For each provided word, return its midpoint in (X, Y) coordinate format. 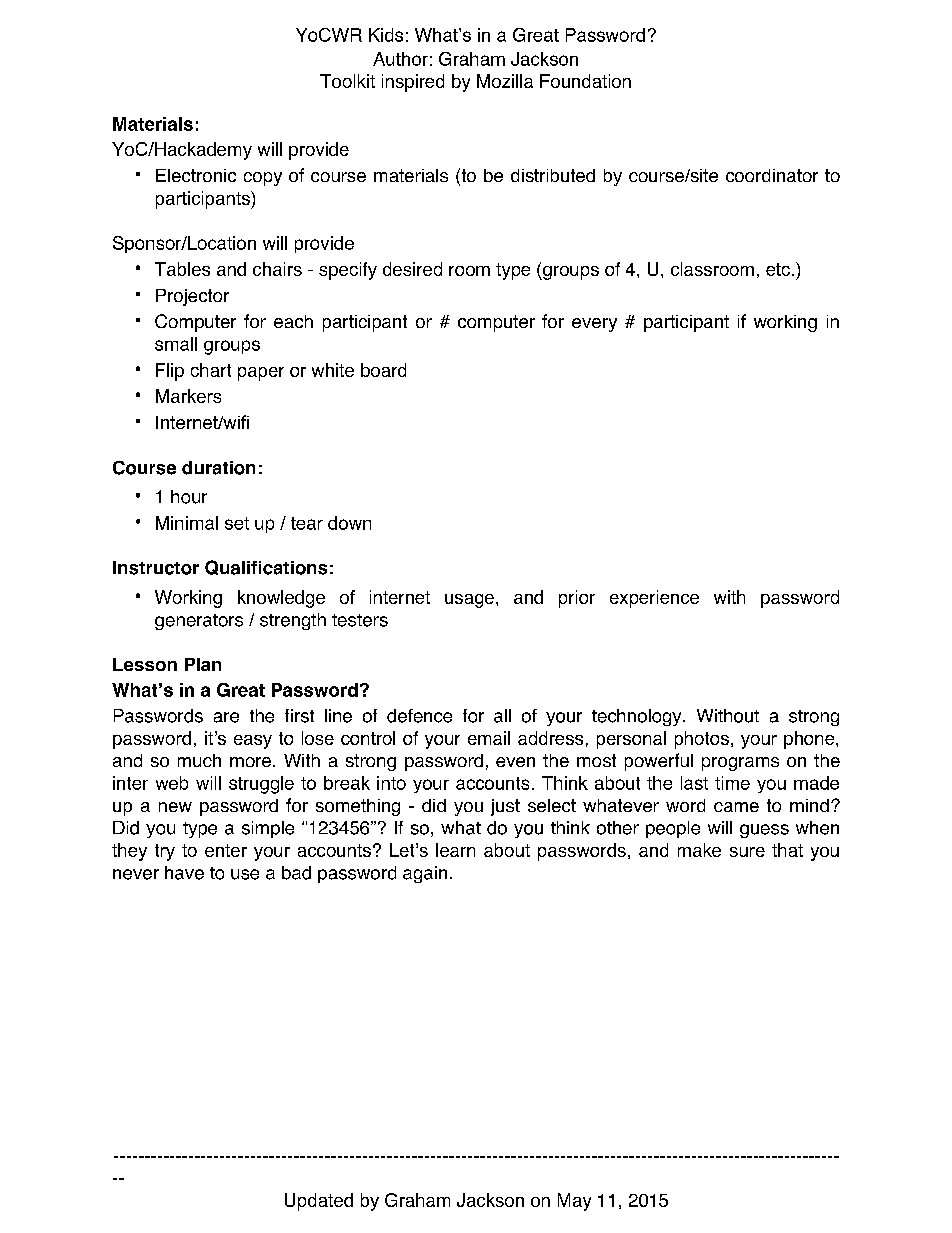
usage (469, 601)
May (574, 1202)
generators (199, 622)
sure (747, 852)
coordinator (772, 175)
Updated (319, 1202)
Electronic (196, 175)
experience (654, 599)
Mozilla (505, 81)
